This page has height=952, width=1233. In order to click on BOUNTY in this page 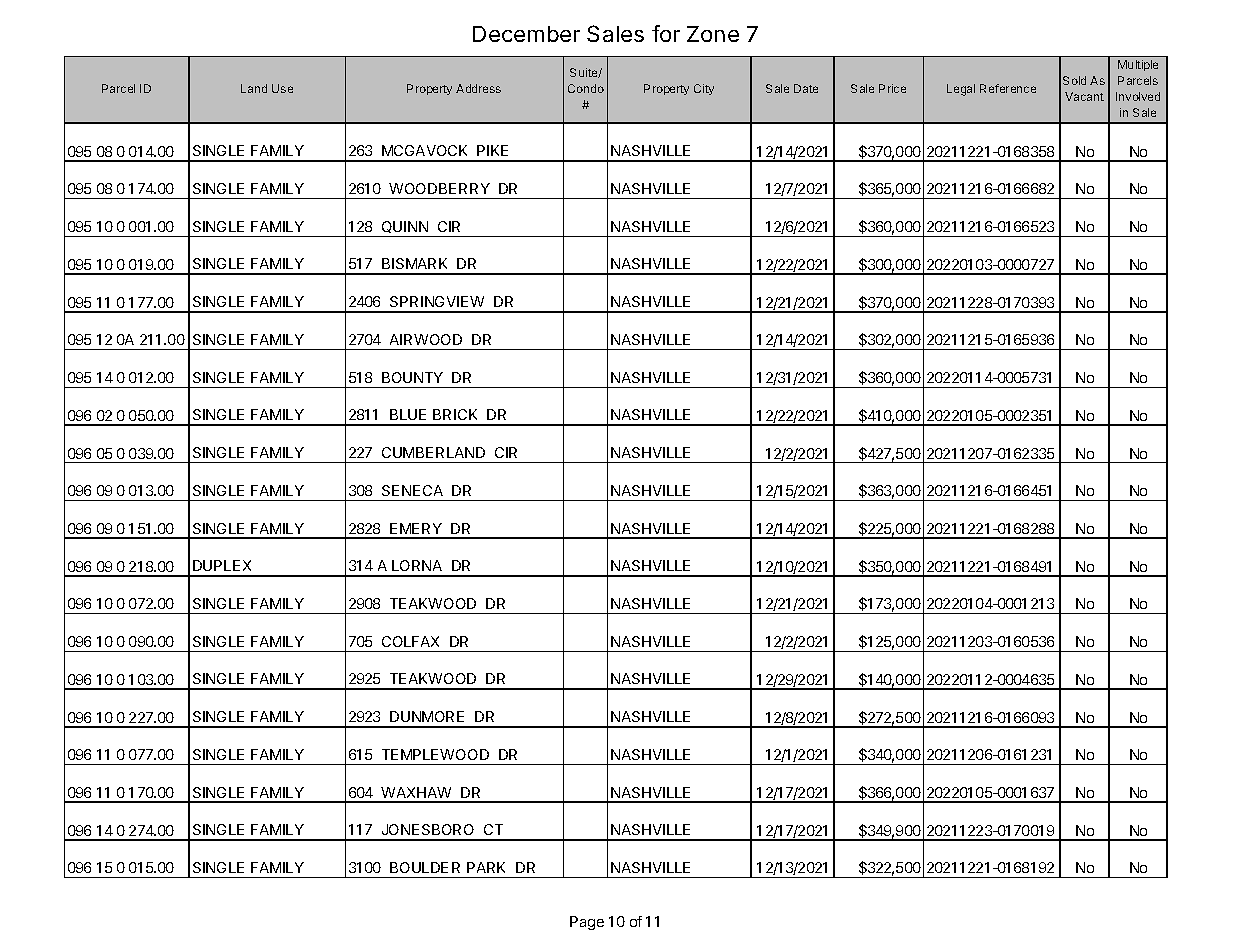, I will do `click(412, 377)`.
